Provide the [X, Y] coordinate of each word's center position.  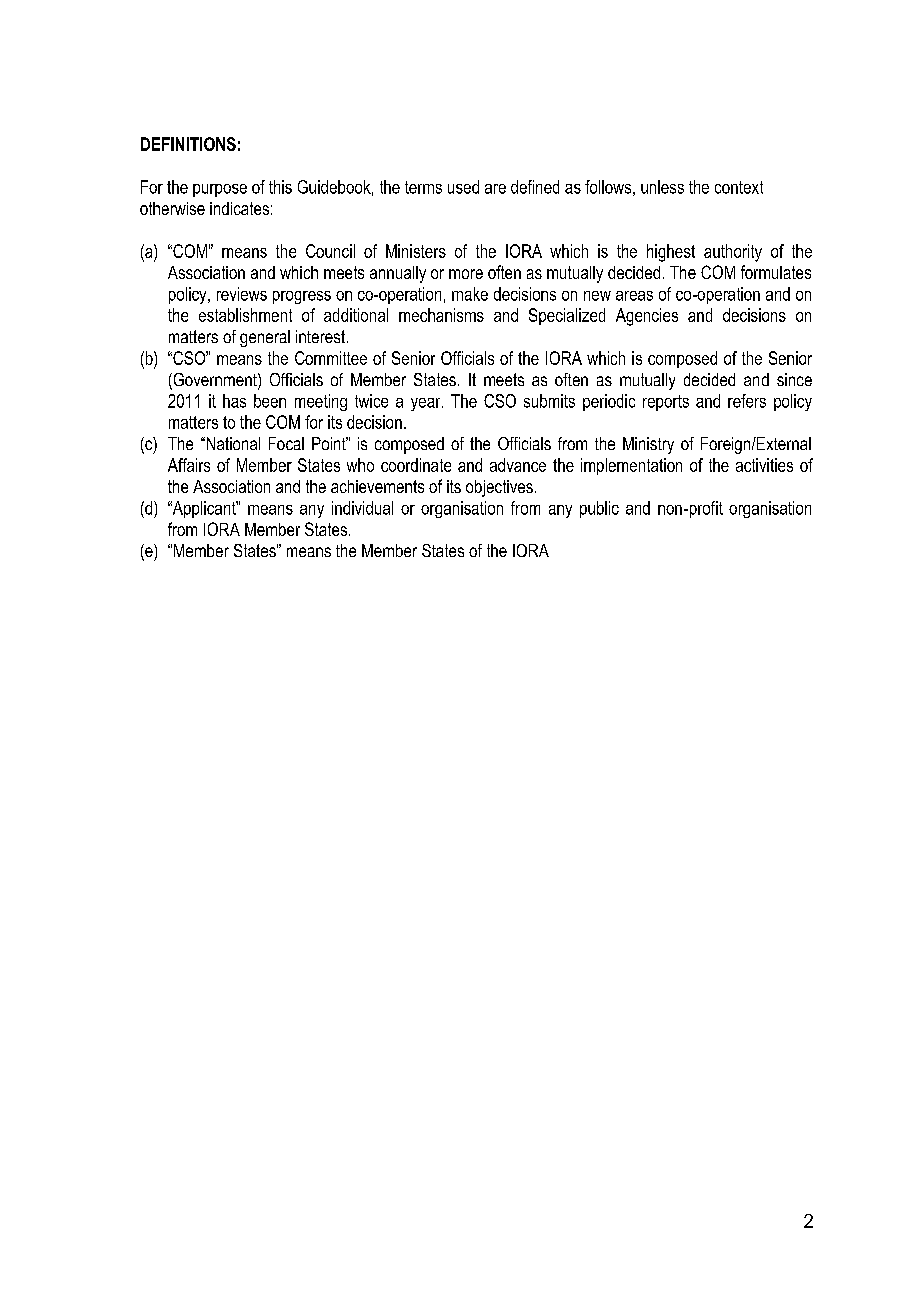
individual [362, 508]
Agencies [647, 317]
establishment [245, 315]
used [463, 187]
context [739, 187]
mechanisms [441, 315]
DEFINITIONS [188, 144]
